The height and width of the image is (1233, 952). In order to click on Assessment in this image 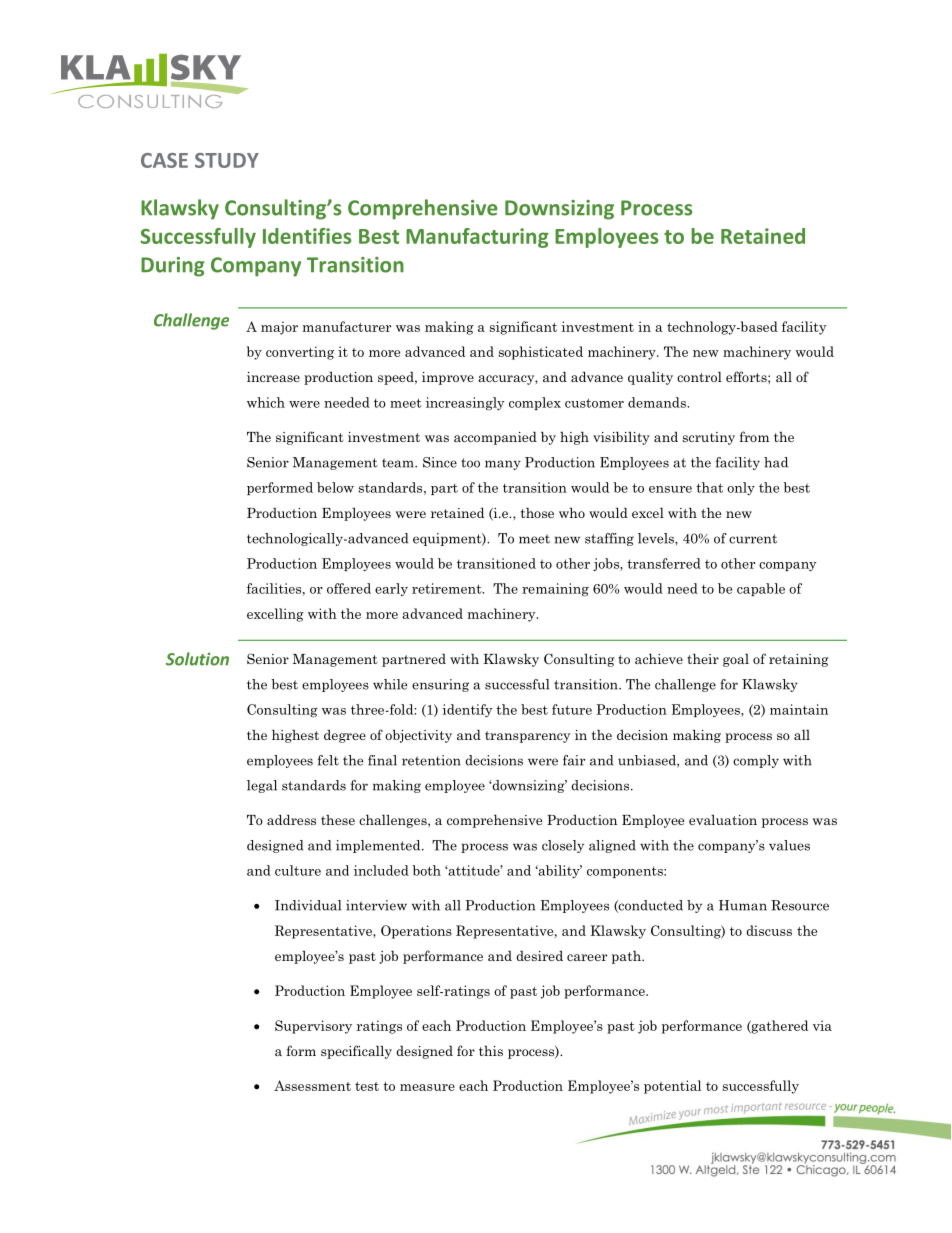, I will do `click(312, 1085)`.
